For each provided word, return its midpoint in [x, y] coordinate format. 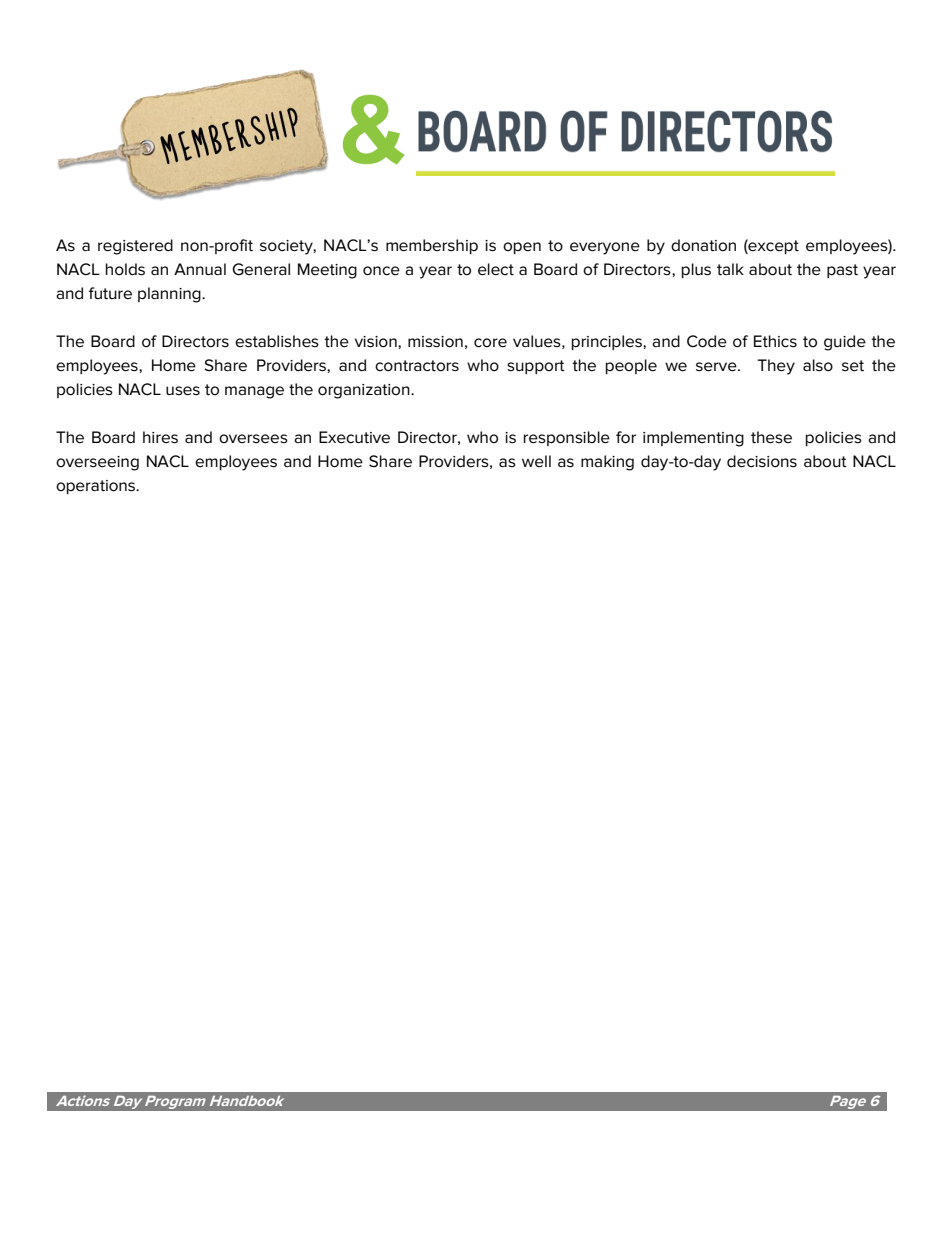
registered [135, 247]
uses [183, 391]
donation [703, 245]
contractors [417, 366]
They [776, 367]
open [522, 248]
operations [97, 487]
